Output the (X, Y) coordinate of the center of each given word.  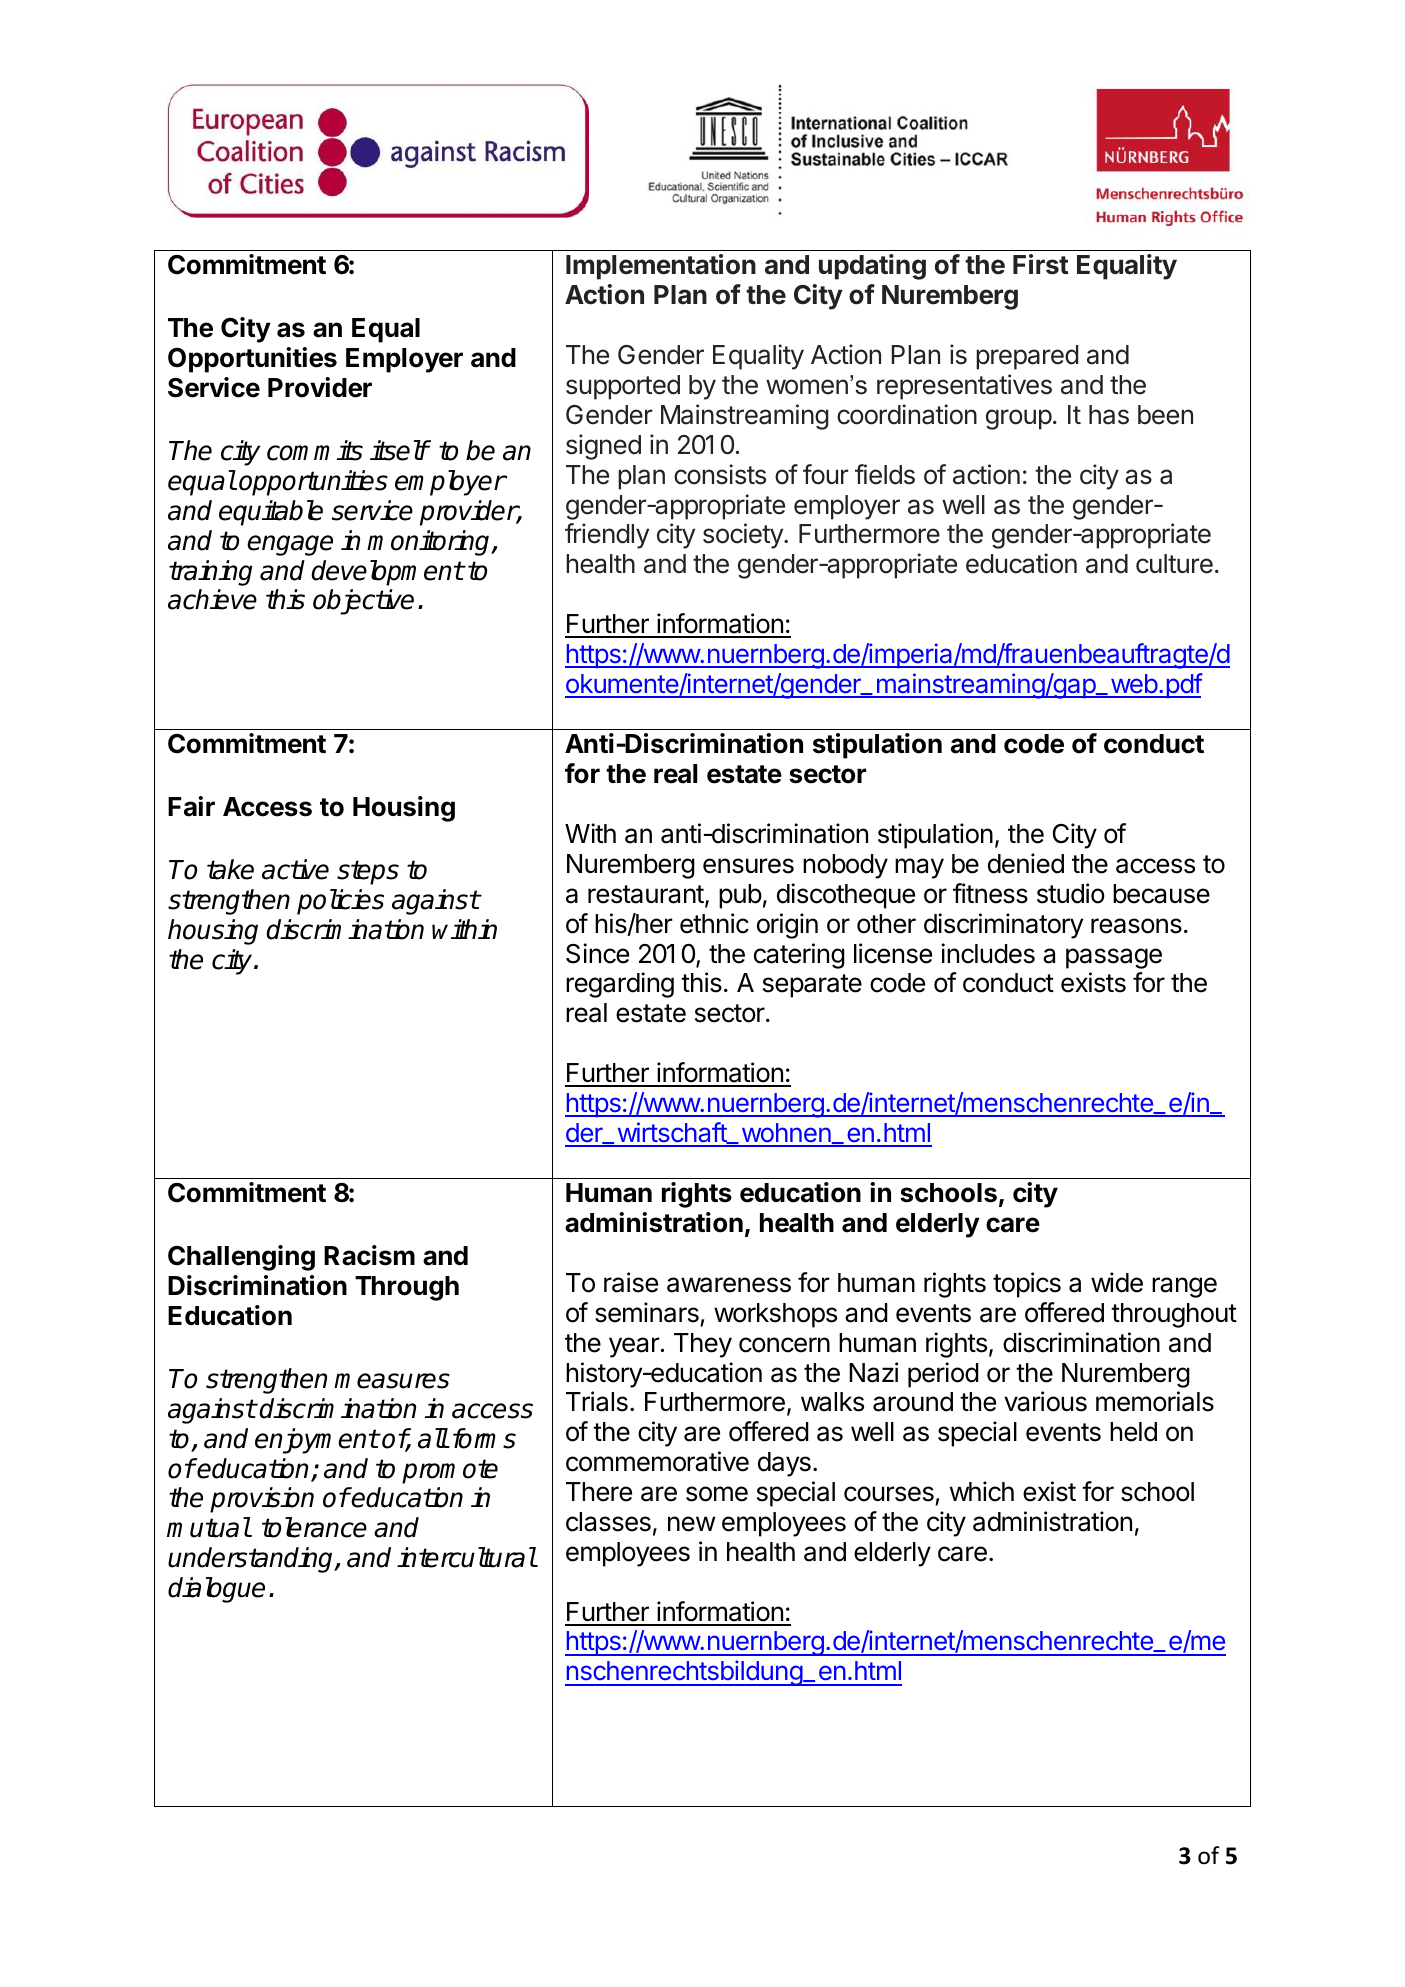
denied (1026, 863)
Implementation (661, 267)
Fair (191, 806)
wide (1117, 1282)
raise (631, 1282)
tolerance (314, 1527)
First (1040, 264)
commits (315, 450)
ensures (748, 866)
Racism (369, 1255)
